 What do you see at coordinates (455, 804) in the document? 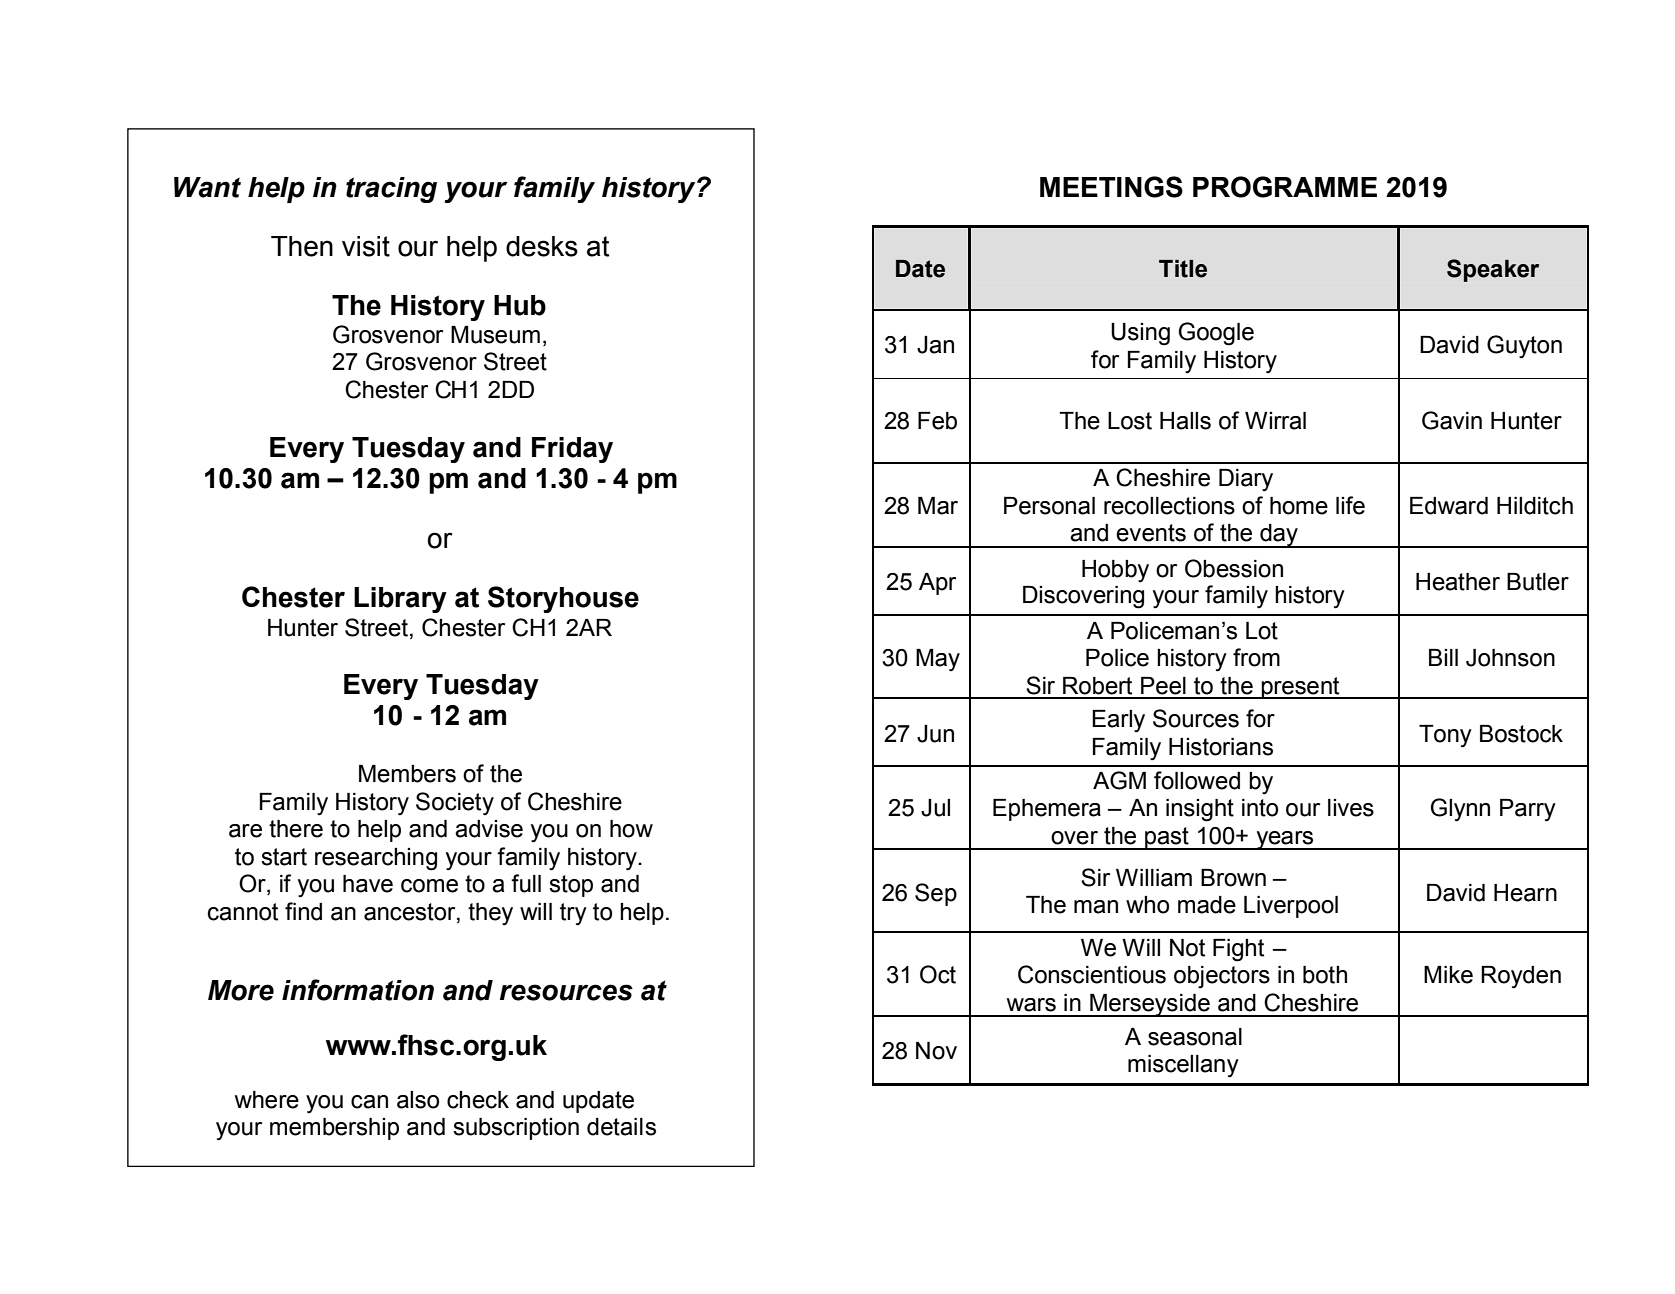
I see `Society` at bounding box center [455, 804].
